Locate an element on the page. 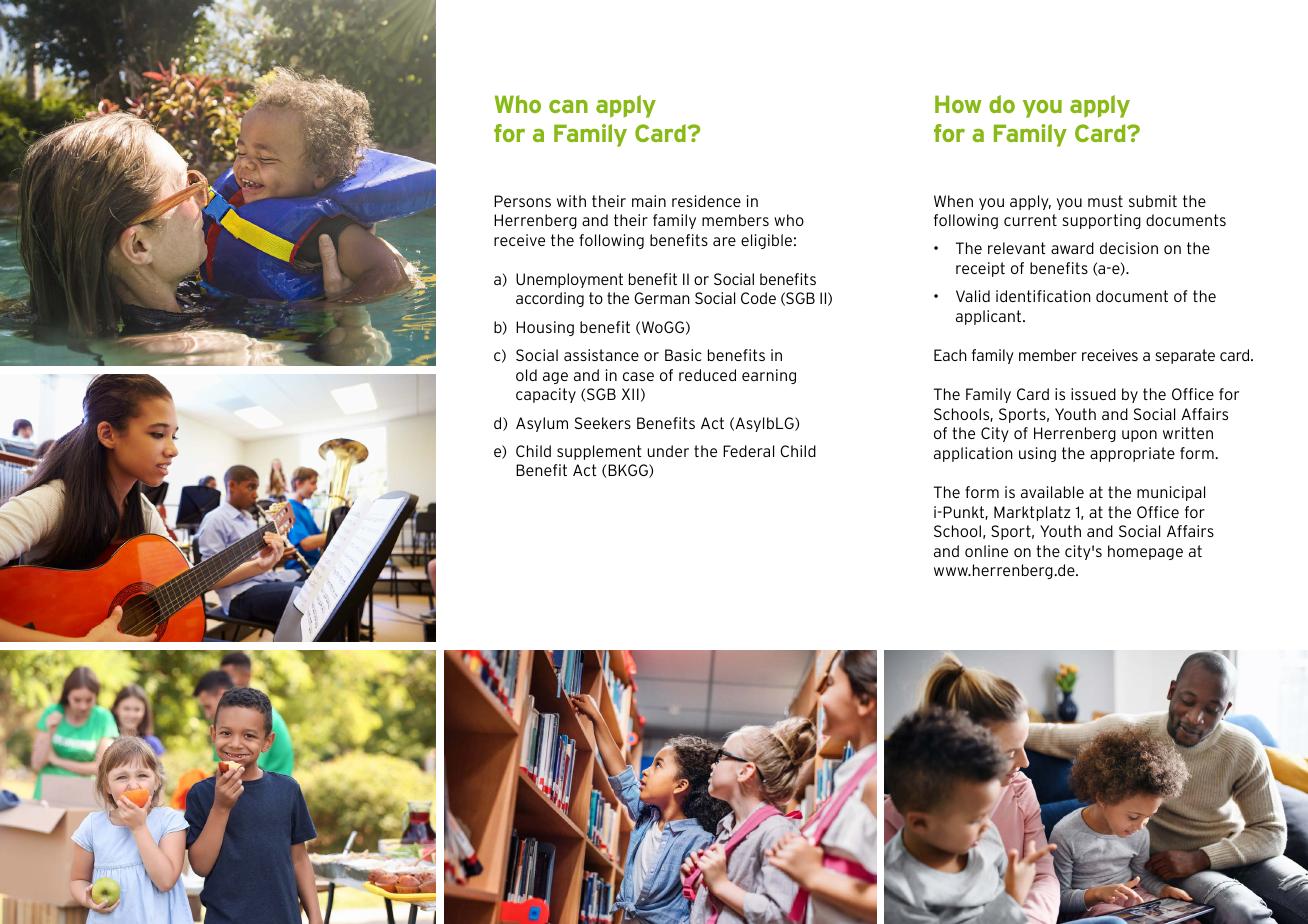 This image has height=924, width=1308. online is located at coordinates (986, 551).
